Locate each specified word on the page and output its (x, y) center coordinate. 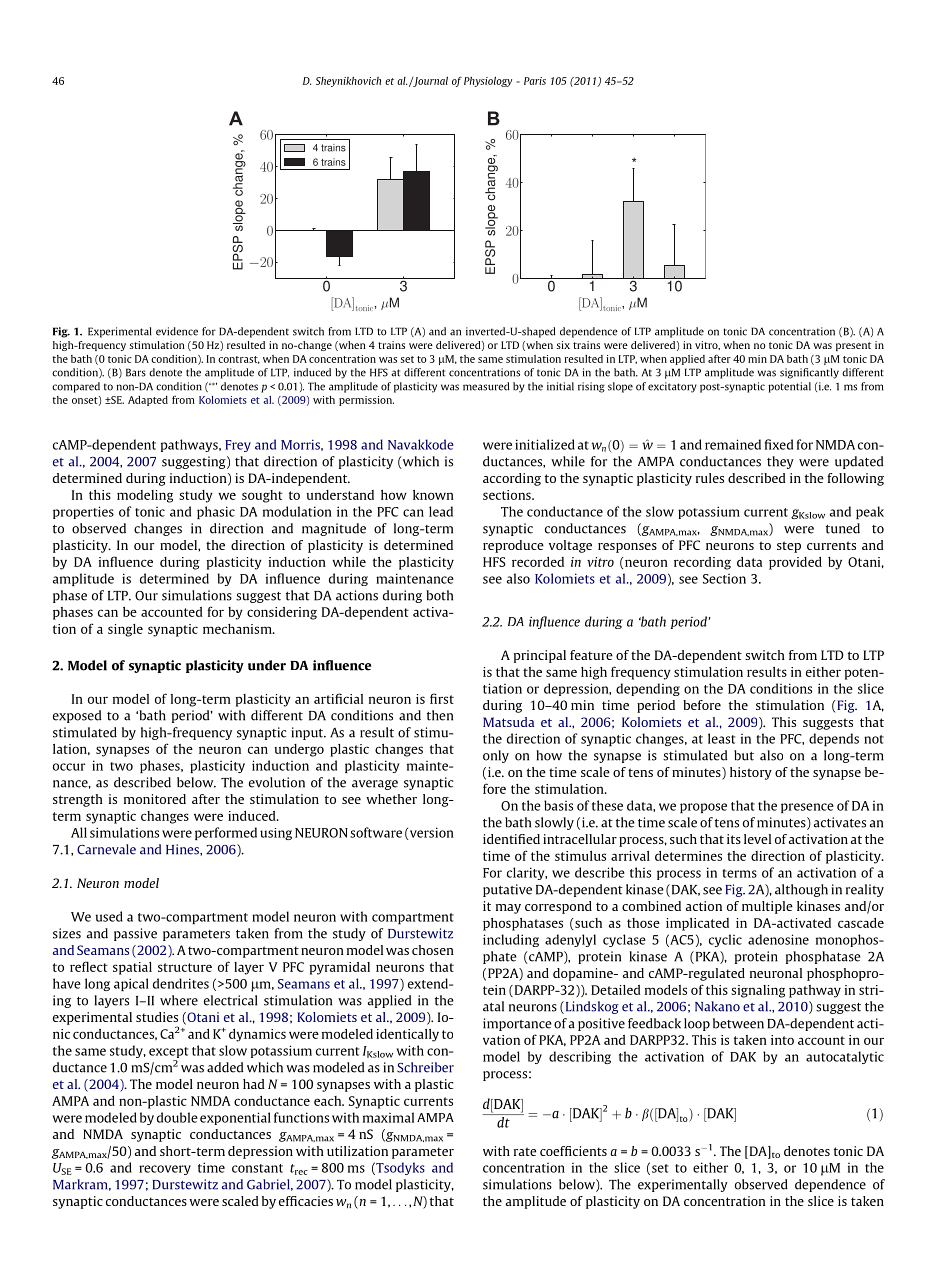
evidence (177, 331)
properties (83, 512)
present (853, 346)
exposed (77, 716)
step (789, 547)
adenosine (778, 939)
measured (486, 386)
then (440, 715)
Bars (136, 372)
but (744, 755)
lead (441, 511)
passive (135, 934)
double (177, 1117)
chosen (433, 950)
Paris (535, 81)
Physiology (488, 81)
